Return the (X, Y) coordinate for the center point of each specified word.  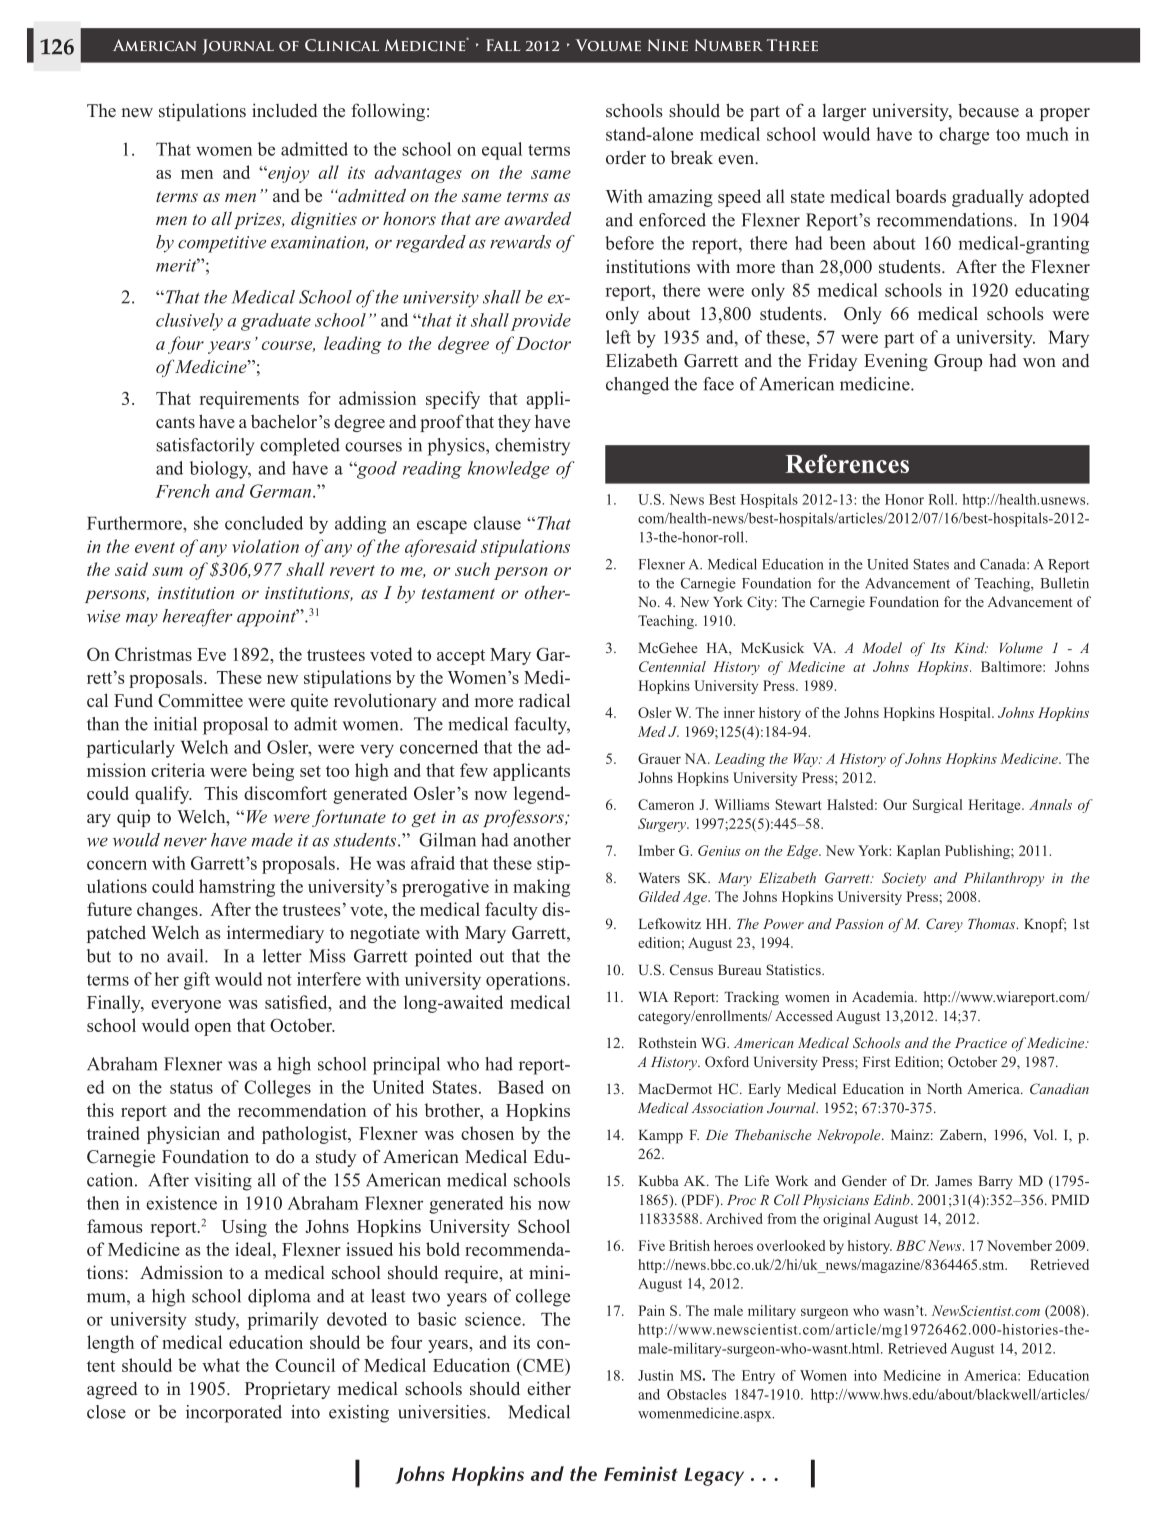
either (549, 1388)
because (988, 111)
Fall (503, 45)
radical (544, 700)
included (284, 110)
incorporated (234, 1414)
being (273, 772)
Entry (758, 1377)
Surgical (937, 806)
